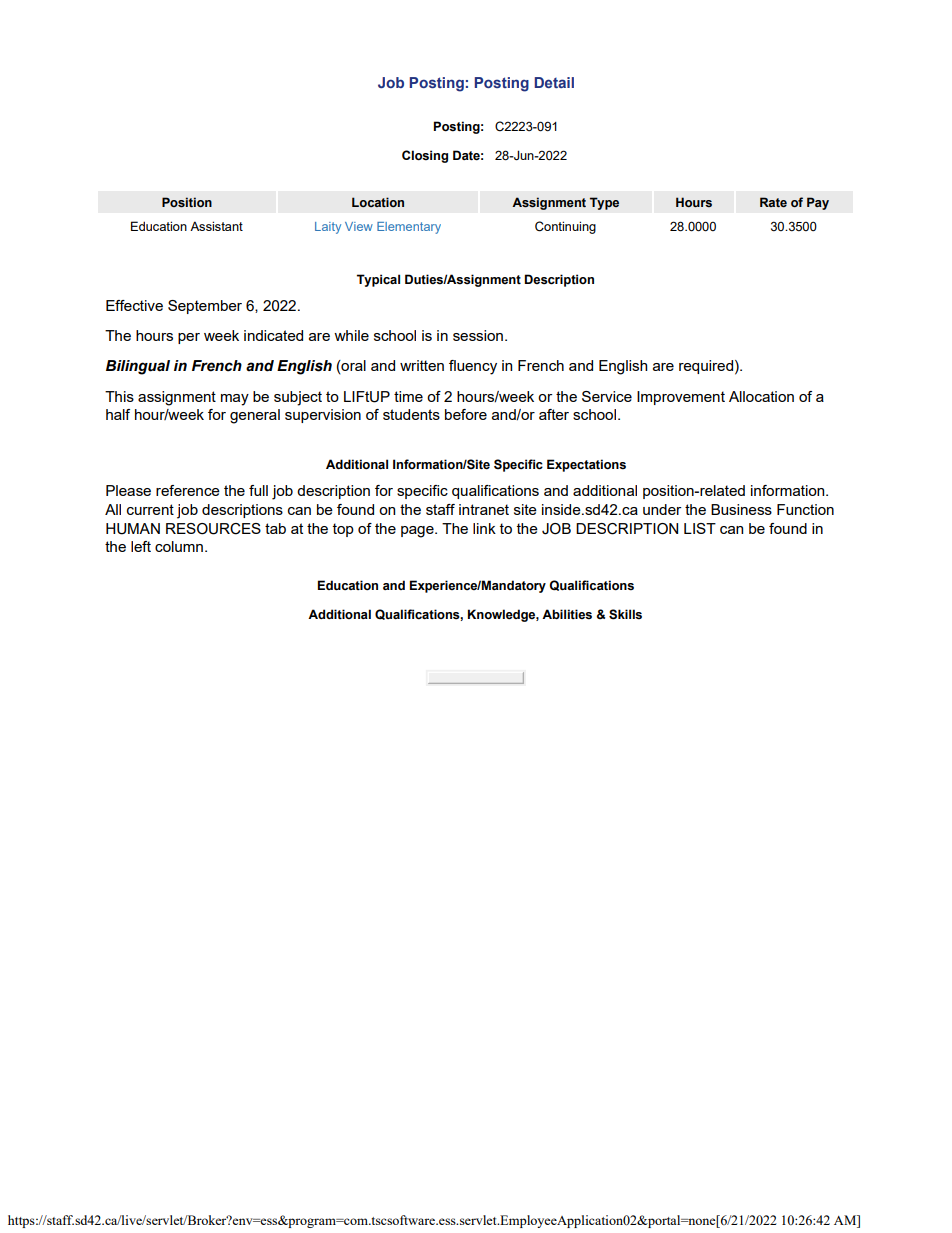 The height and width of the page is (1233, 952). I want to click on indicated, so click(273, 335).
